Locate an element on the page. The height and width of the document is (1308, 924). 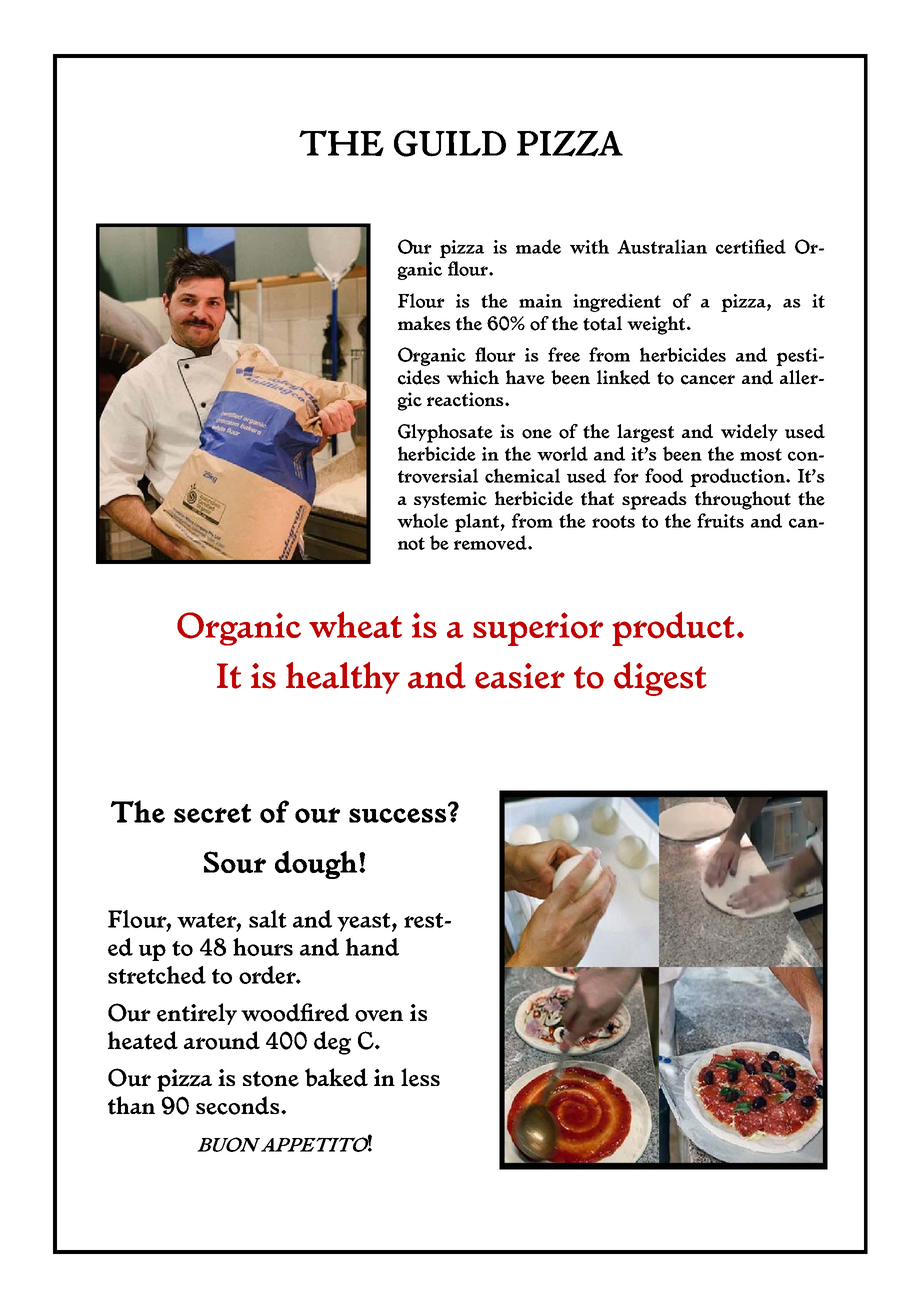
Australian is located at coordinates (662, 246).
